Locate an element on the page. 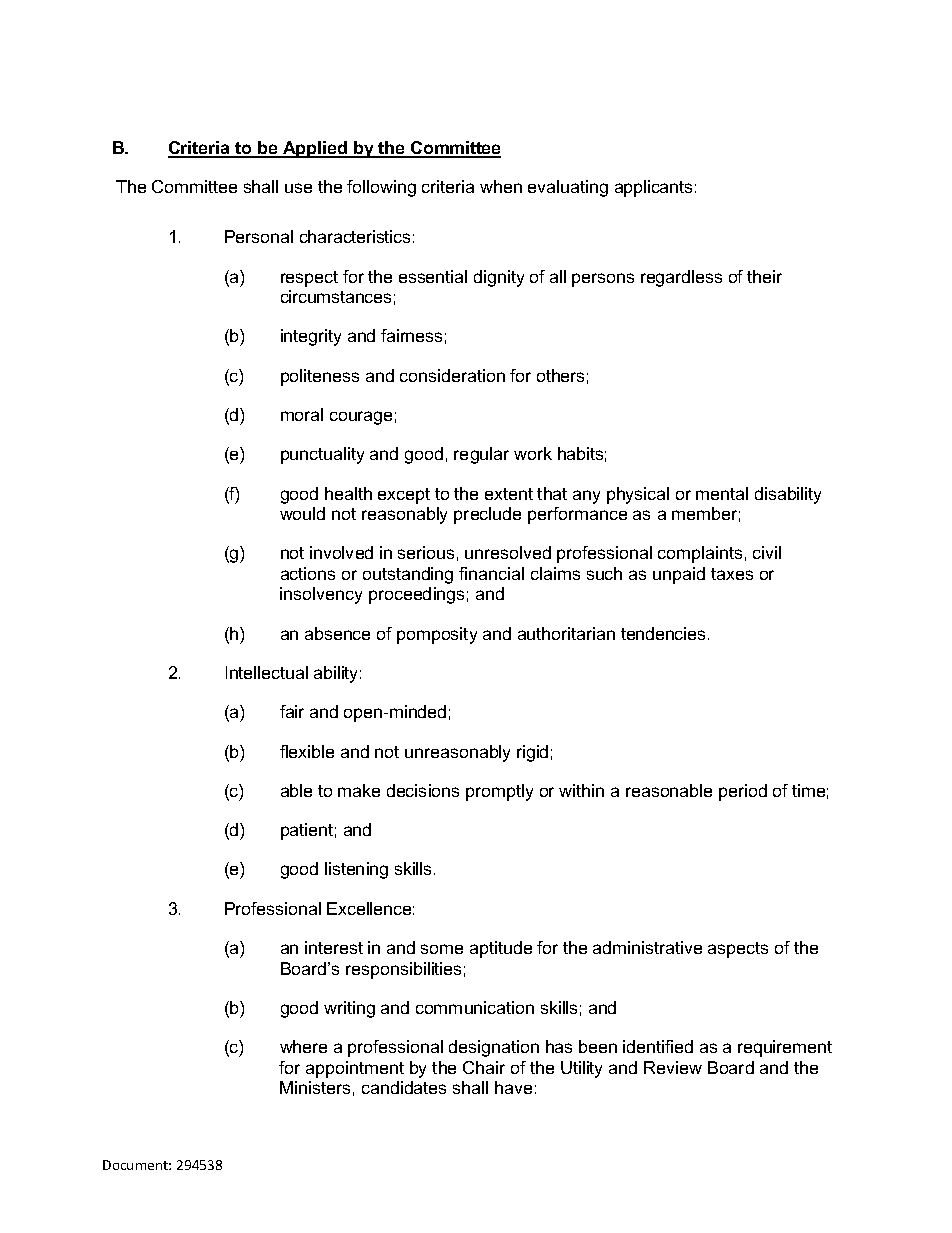 The image size is (952, 1233). taxes is located at coordinates (732, 574).
